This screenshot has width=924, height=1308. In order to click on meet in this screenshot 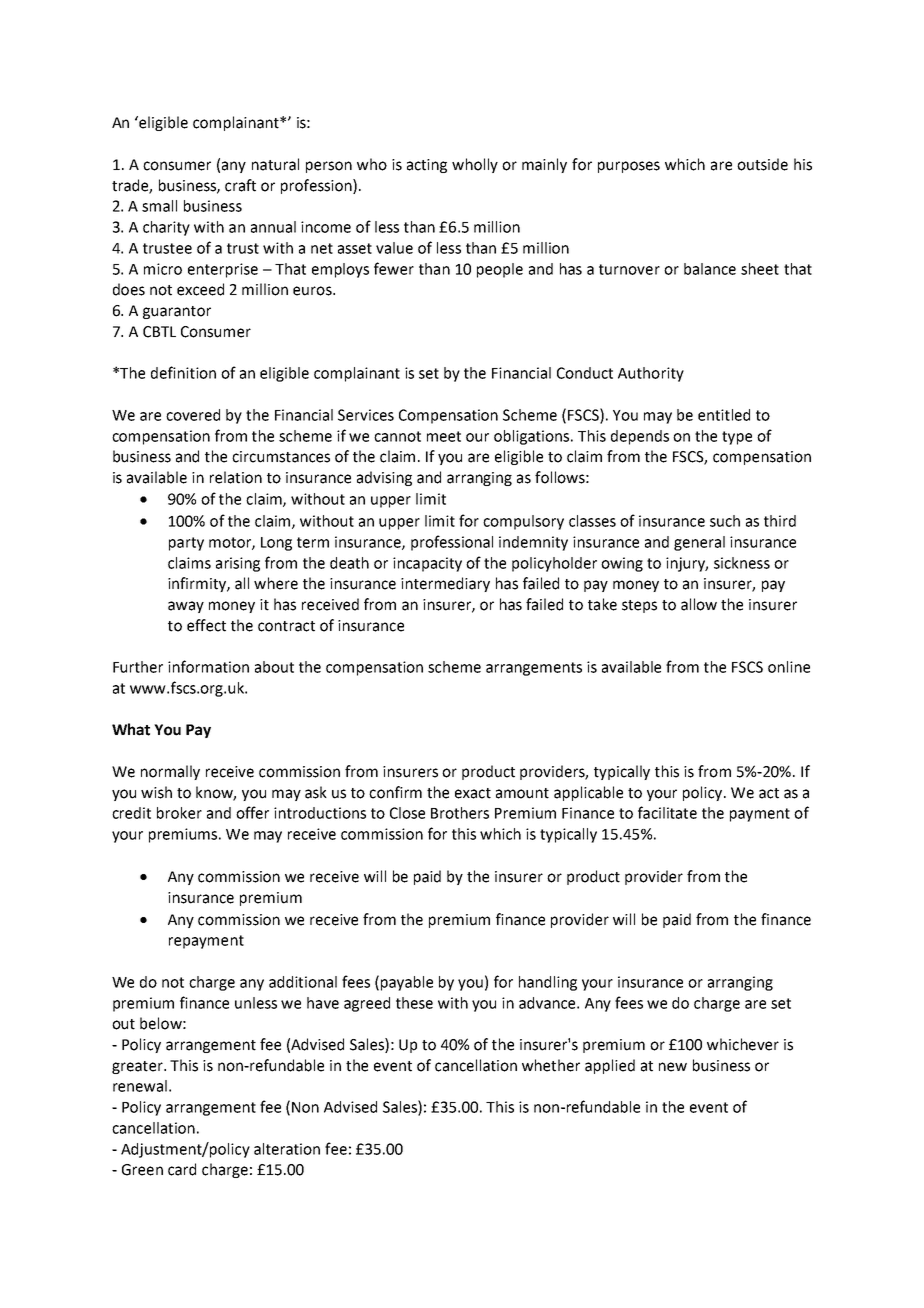, I will do `click(444, 436)`.
